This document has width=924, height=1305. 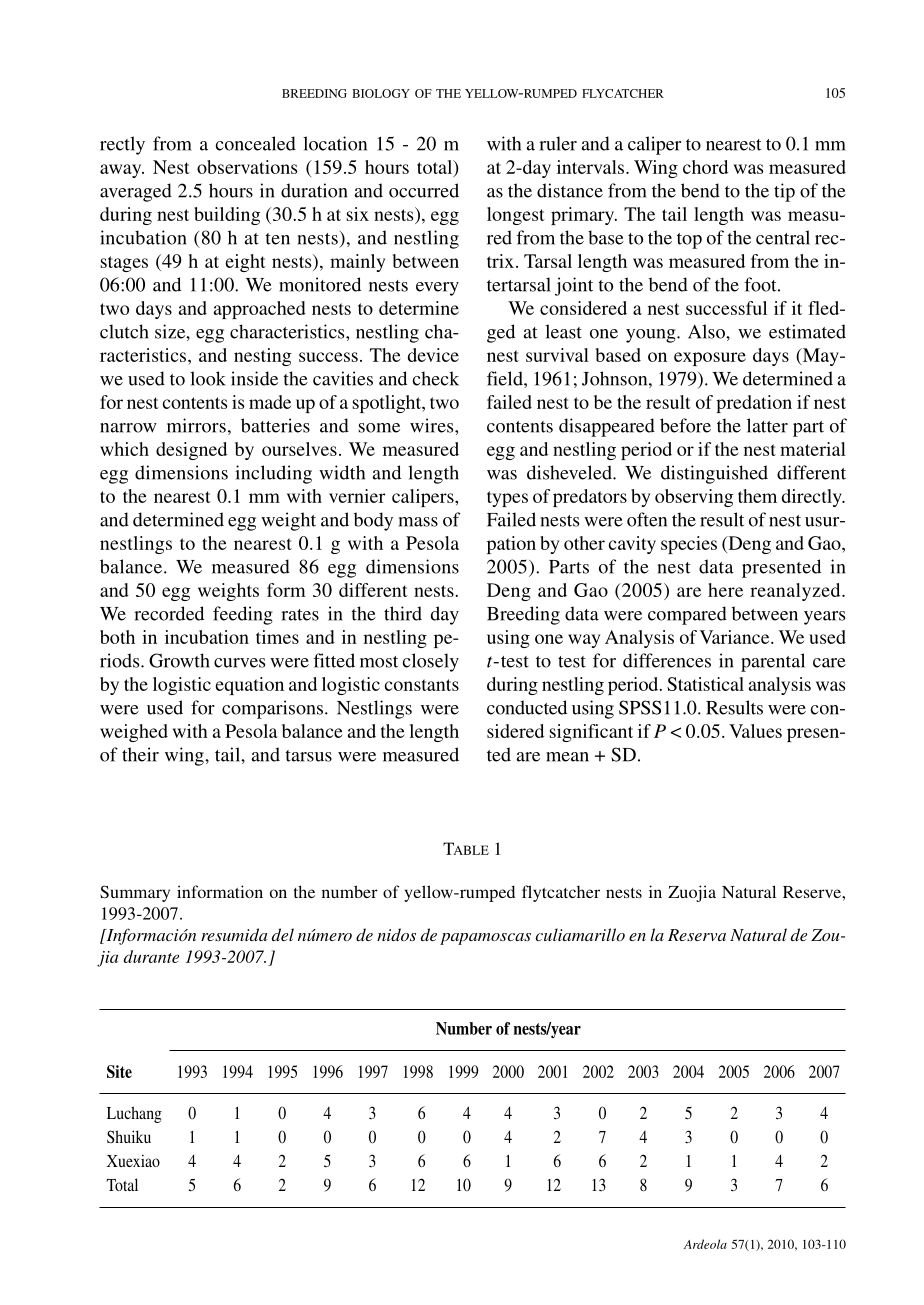 What do you see at coordinates (403, 613) in the document?
I see `third` at bounding box center [403, 613].
